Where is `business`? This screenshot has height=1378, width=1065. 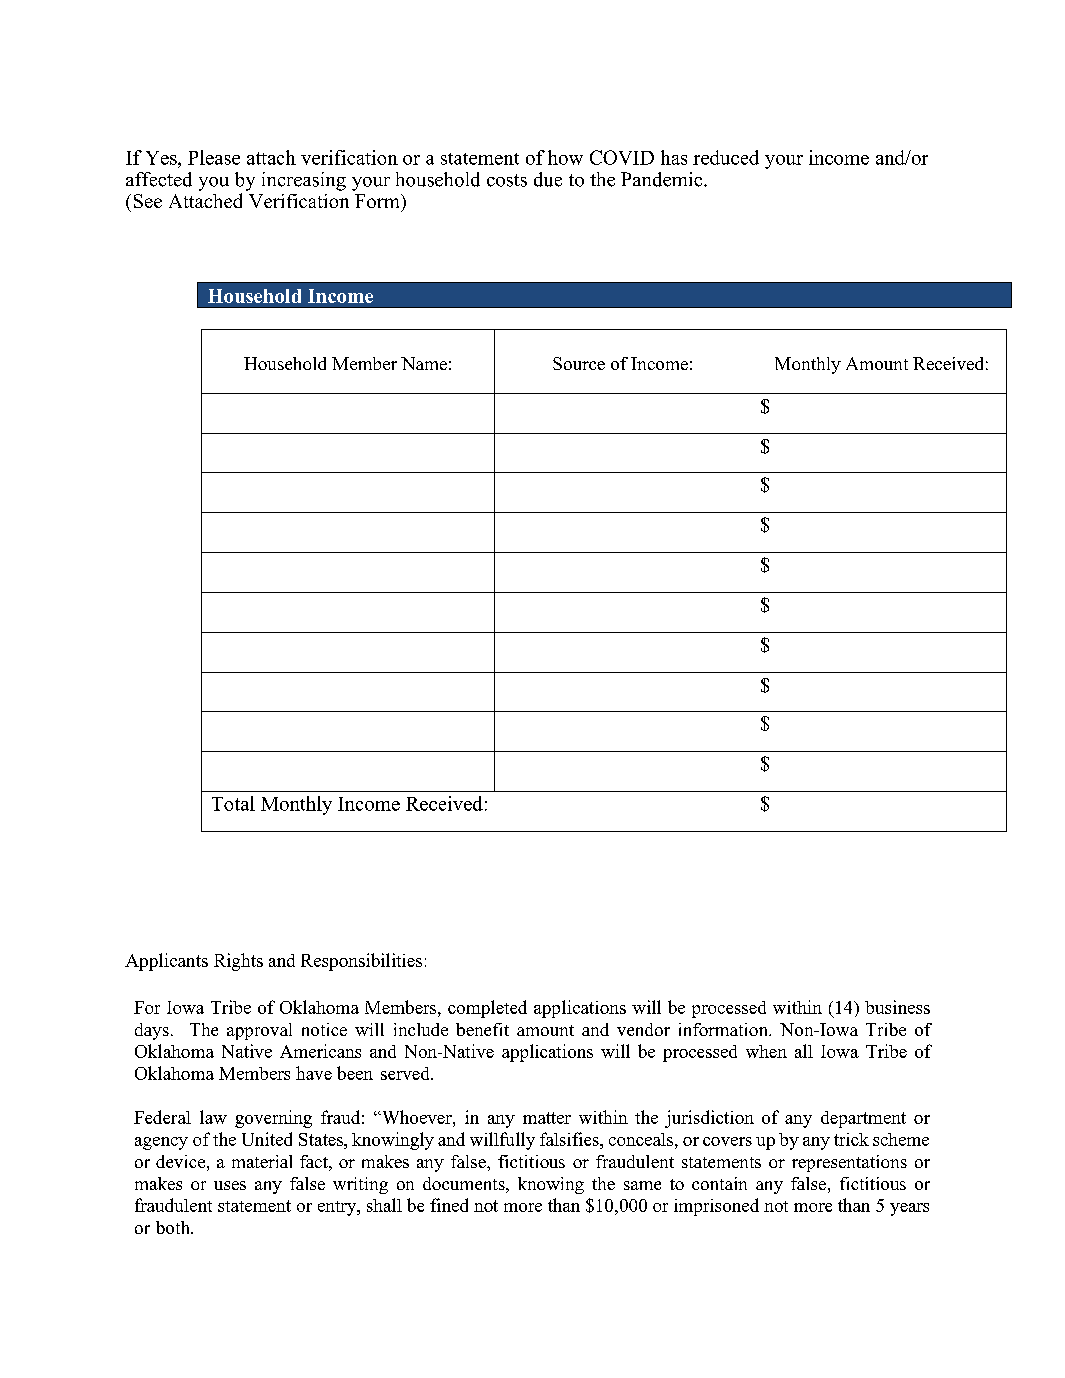
business is located at coordinates (897, 1007).
